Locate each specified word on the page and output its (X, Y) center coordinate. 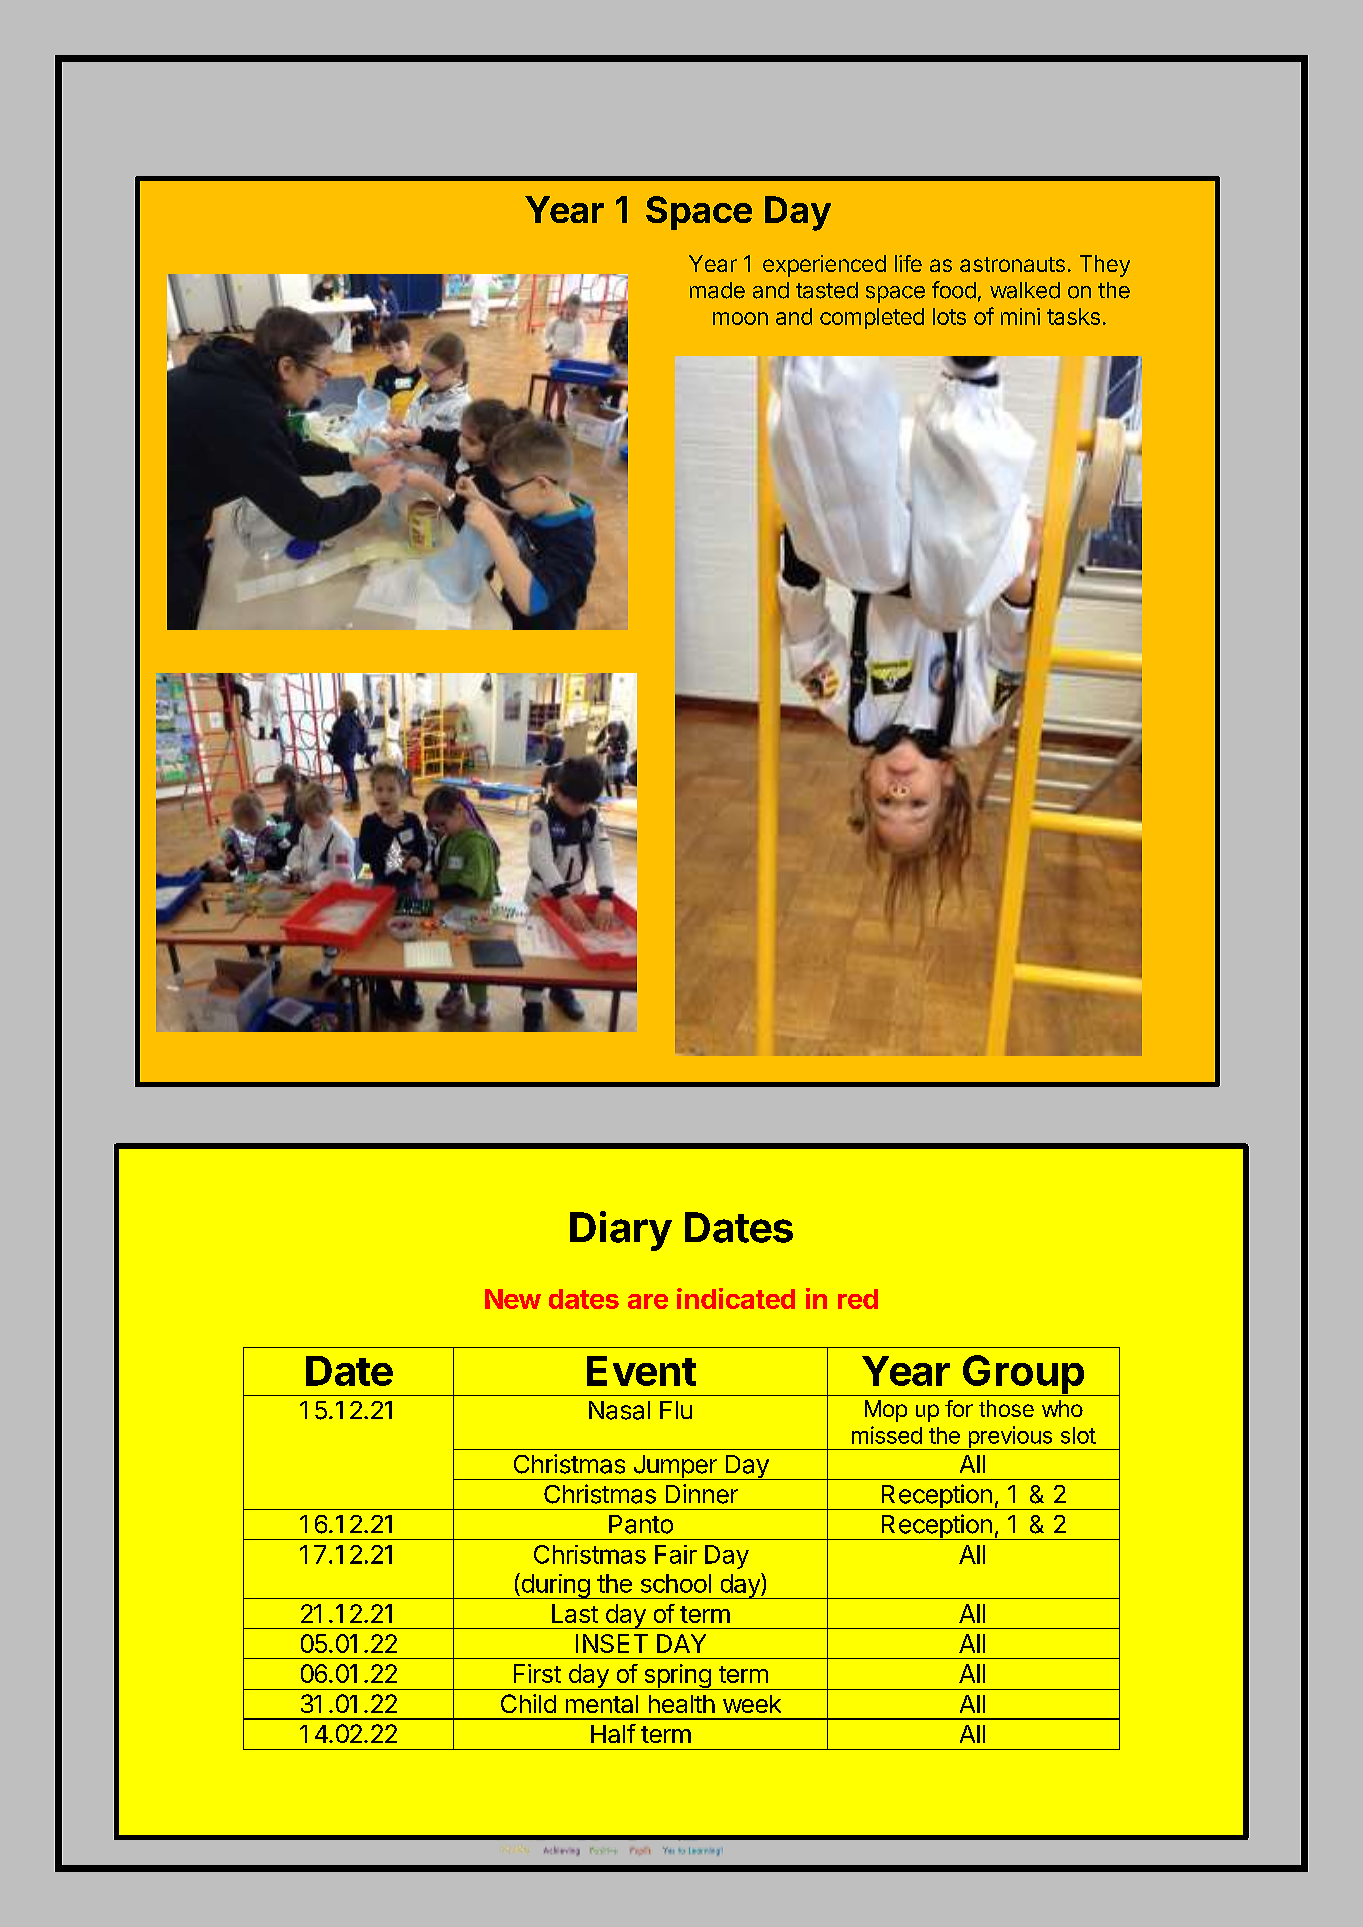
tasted (827, 290)
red (858, 1299)
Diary (621, 1231)
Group (1023, 1375)
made (717, 290)
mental (602, 1704)
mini (1020, 316)
